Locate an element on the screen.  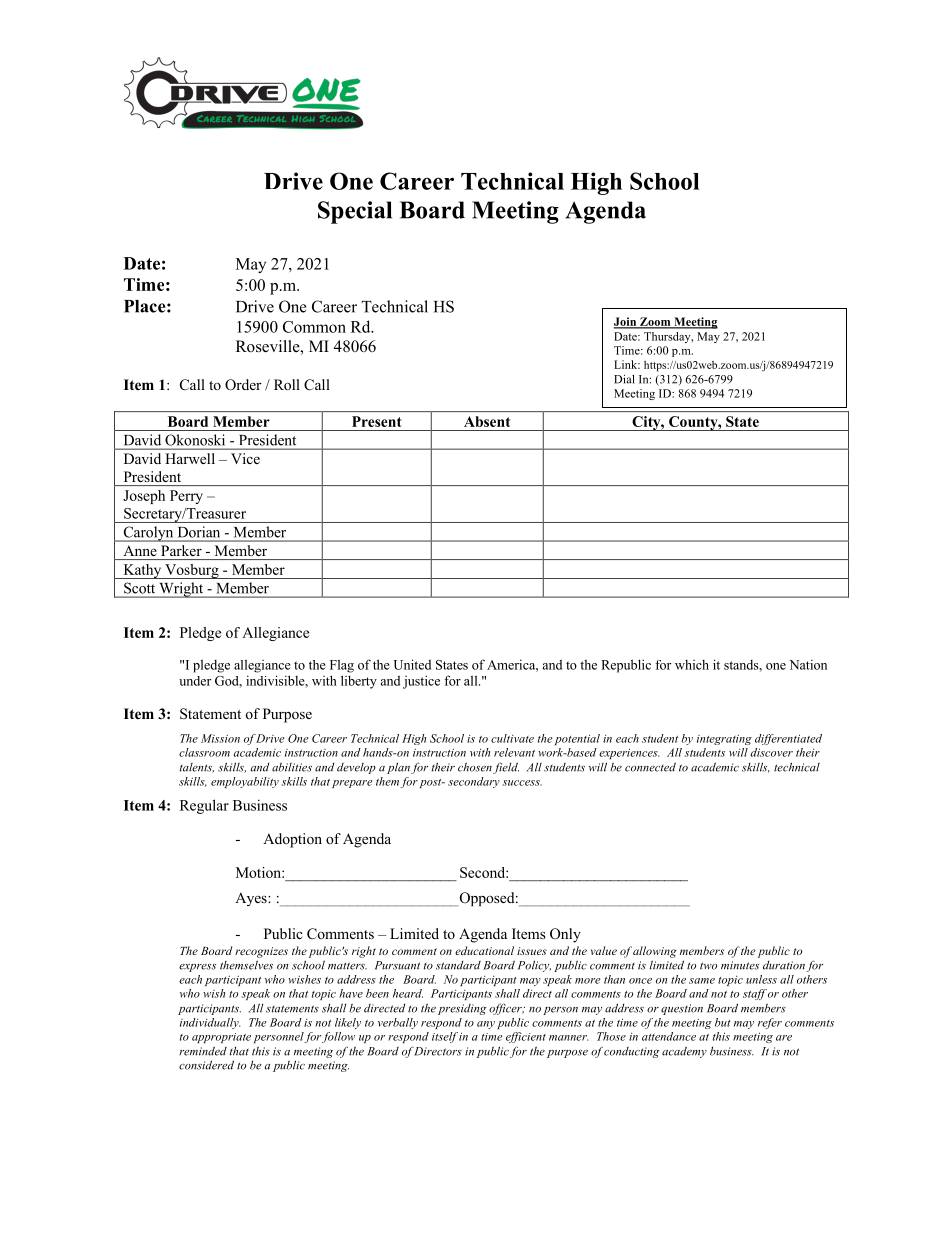
appropriate is located at coordinates (221, 1038).
